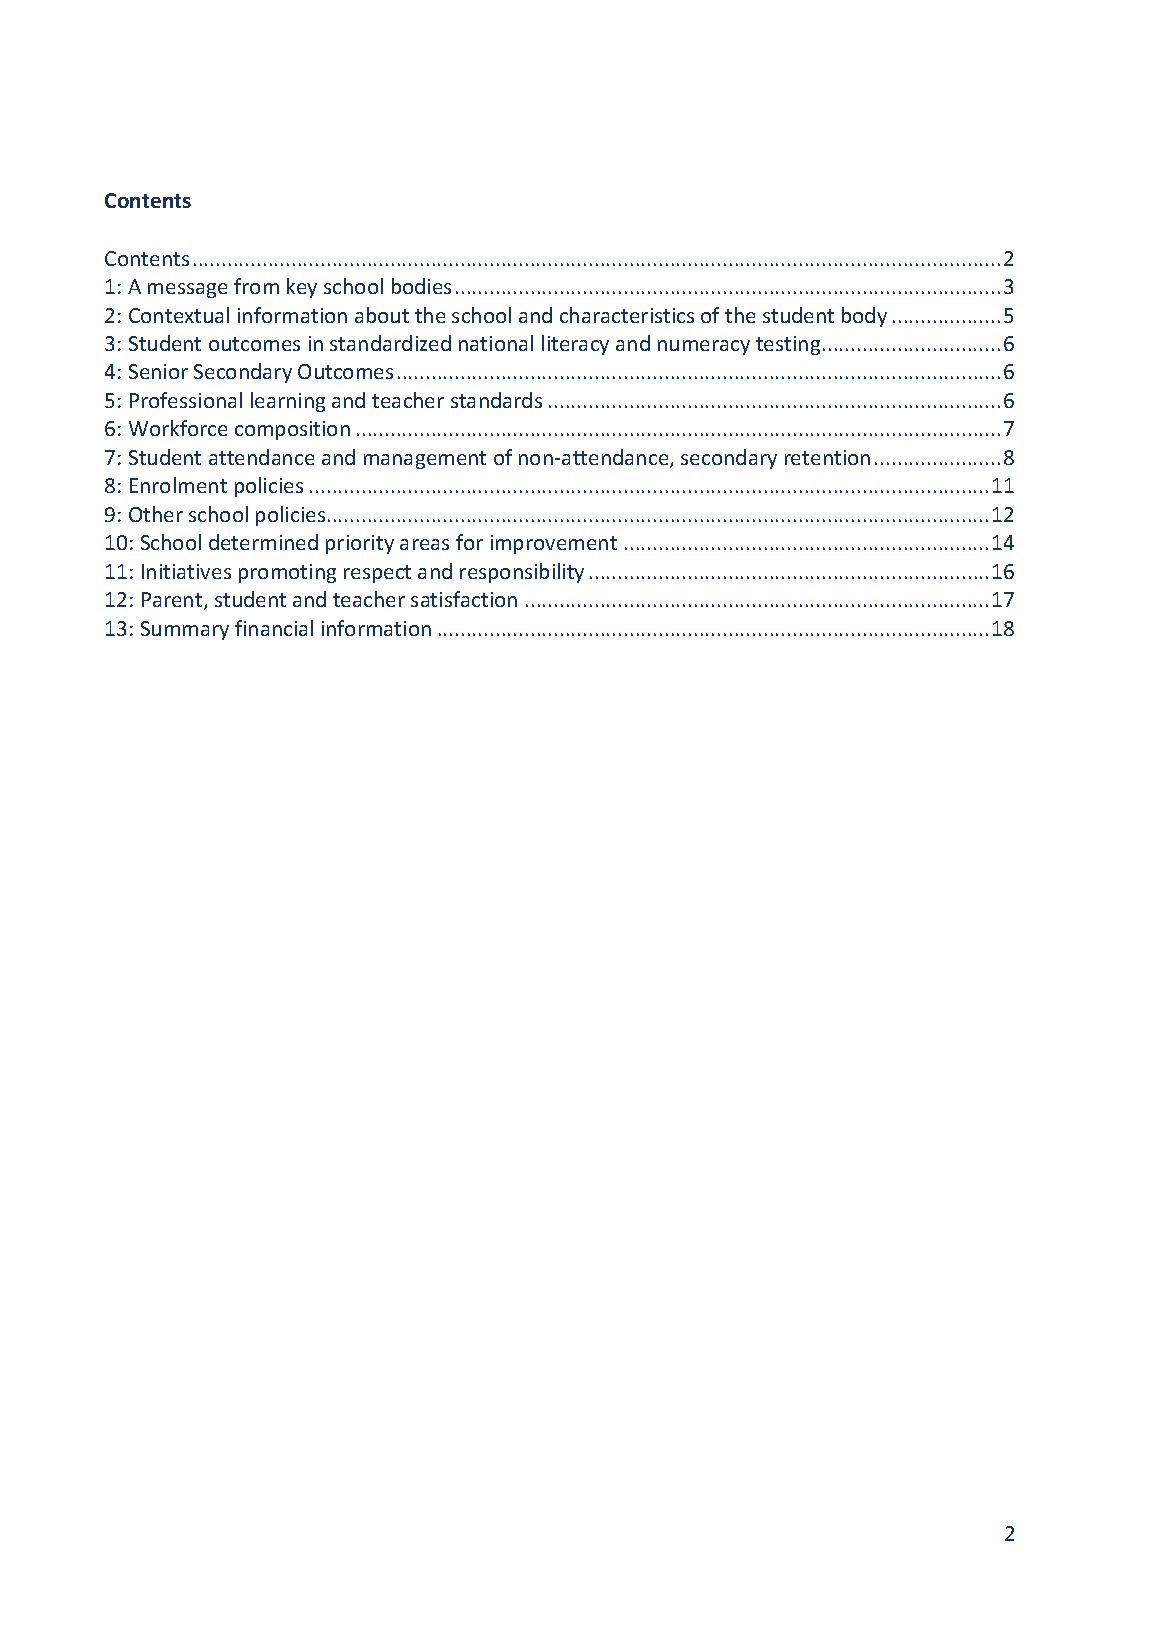 The height and width of the screenshot is (1635, 1156). Describe the element at coordinates (864, 317) in the screenshot. I see `body` at that location.
